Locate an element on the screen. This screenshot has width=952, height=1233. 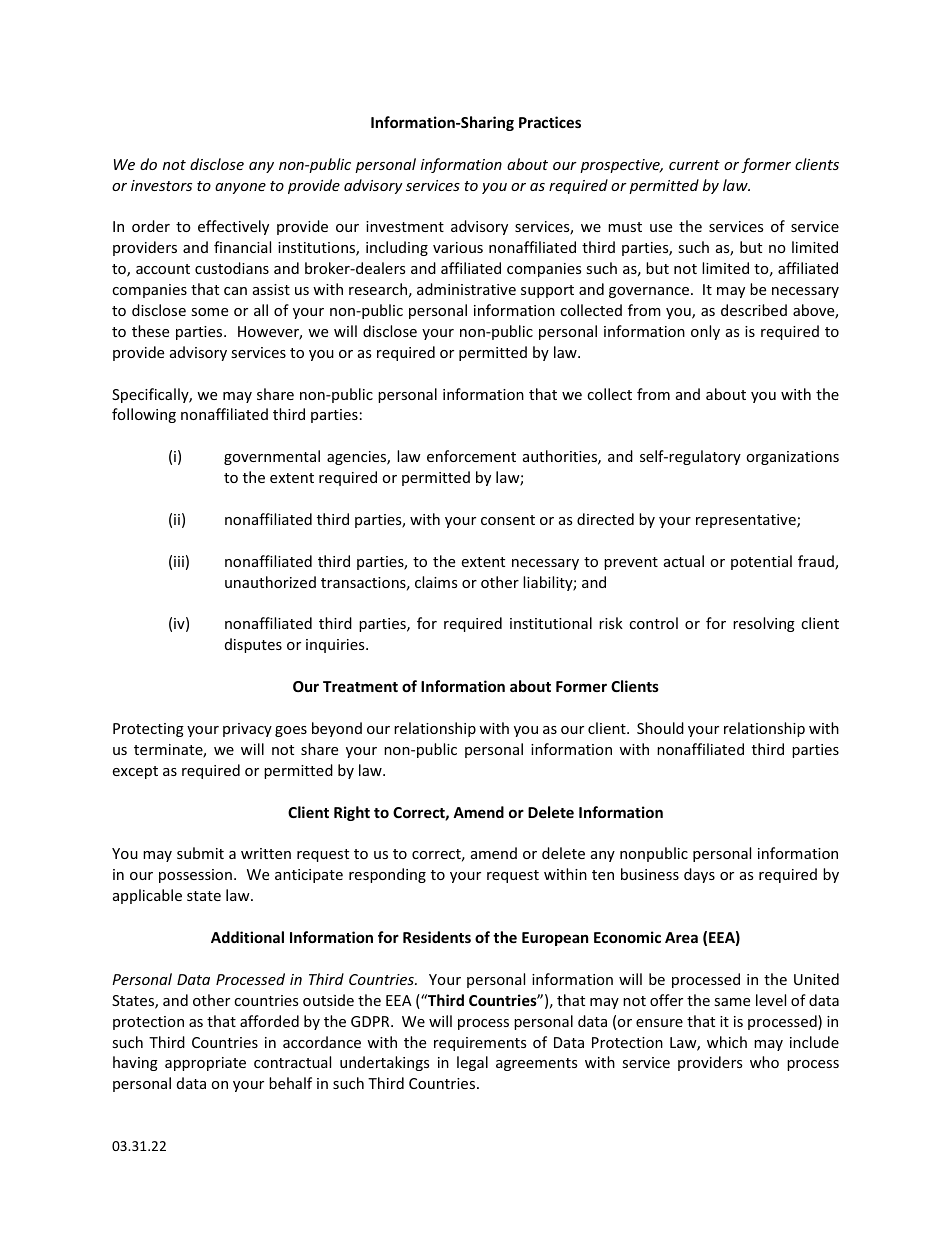
appropriate is located at coordinates (205, 1064).
